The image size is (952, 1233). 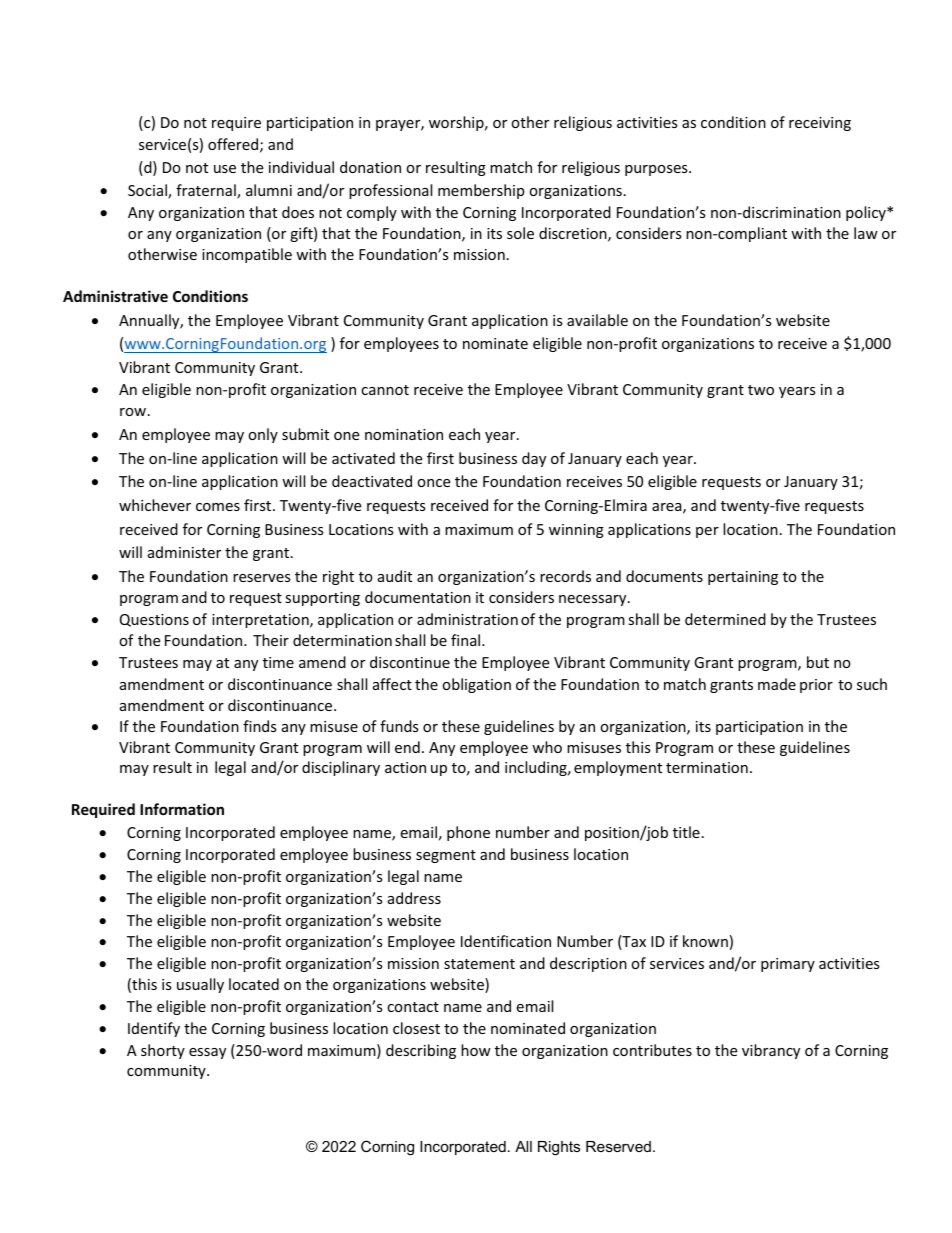 What do you see at coordinates (207, 191) in the page?
I see `fraternal` at bounding box center [207, 191].
